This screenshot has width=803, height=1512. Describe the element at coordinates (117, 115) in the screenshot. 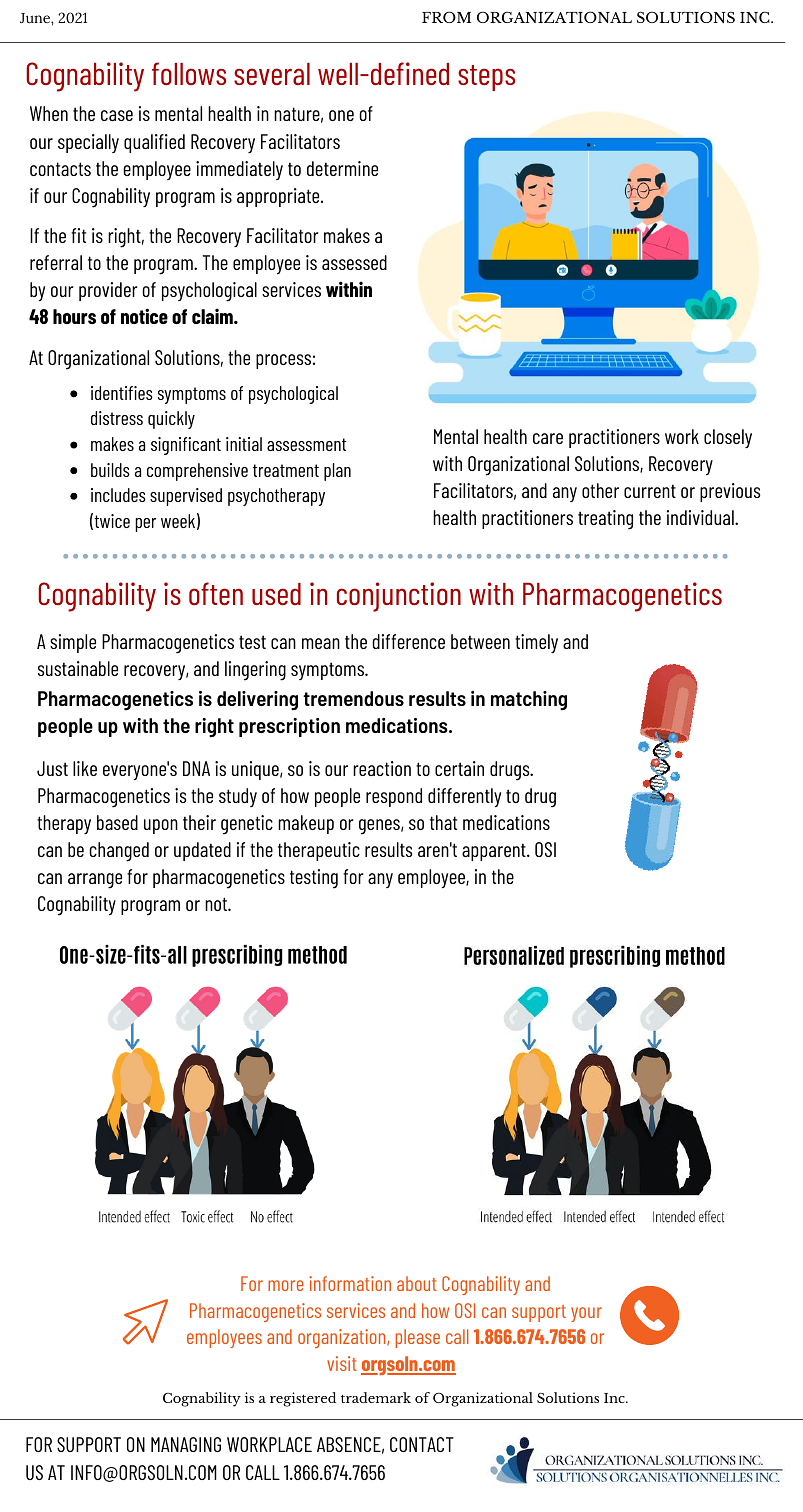

I see `case` at that location.
